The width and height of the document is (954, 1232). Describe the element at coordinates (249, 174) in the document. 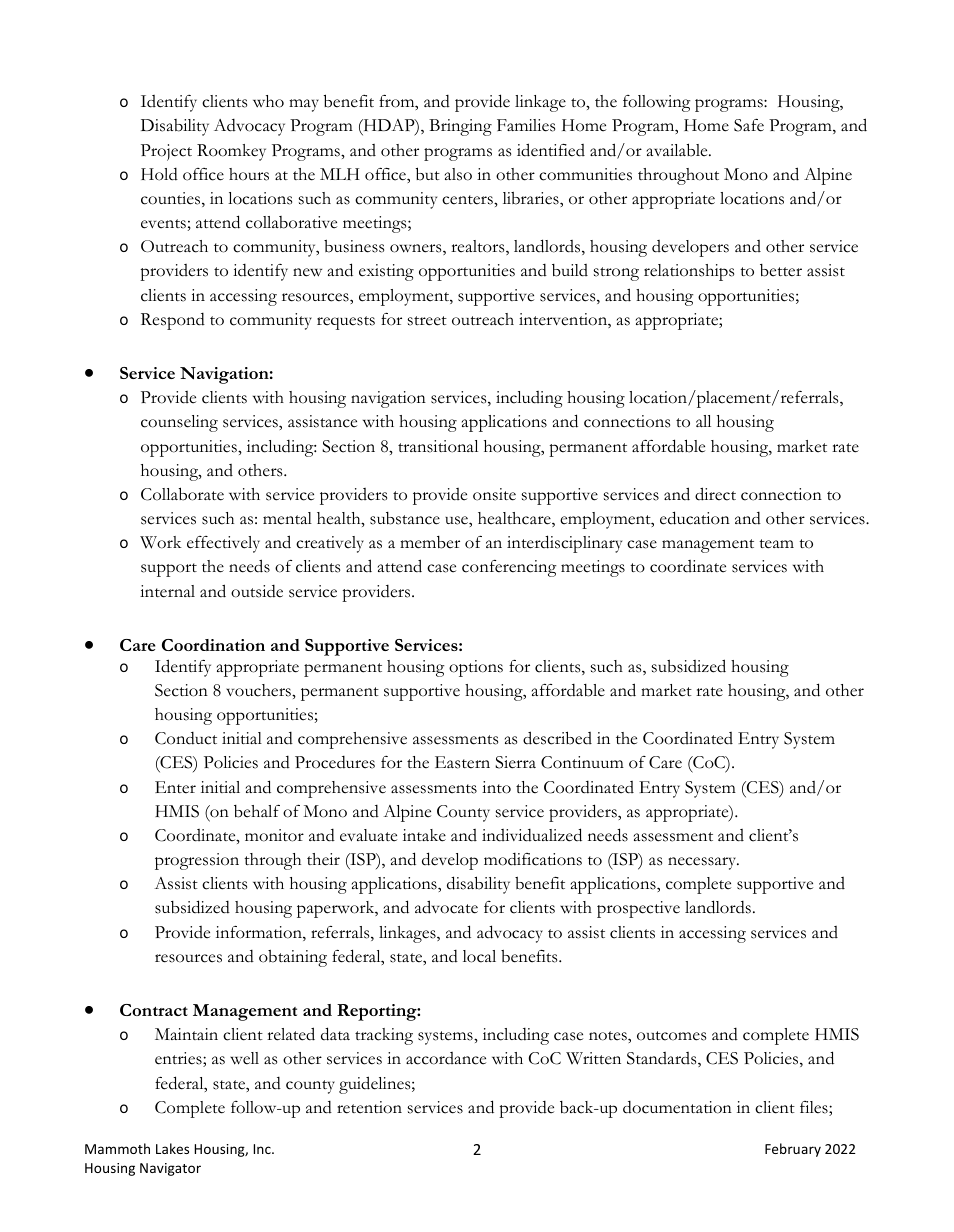

I see `hours` at that location.
